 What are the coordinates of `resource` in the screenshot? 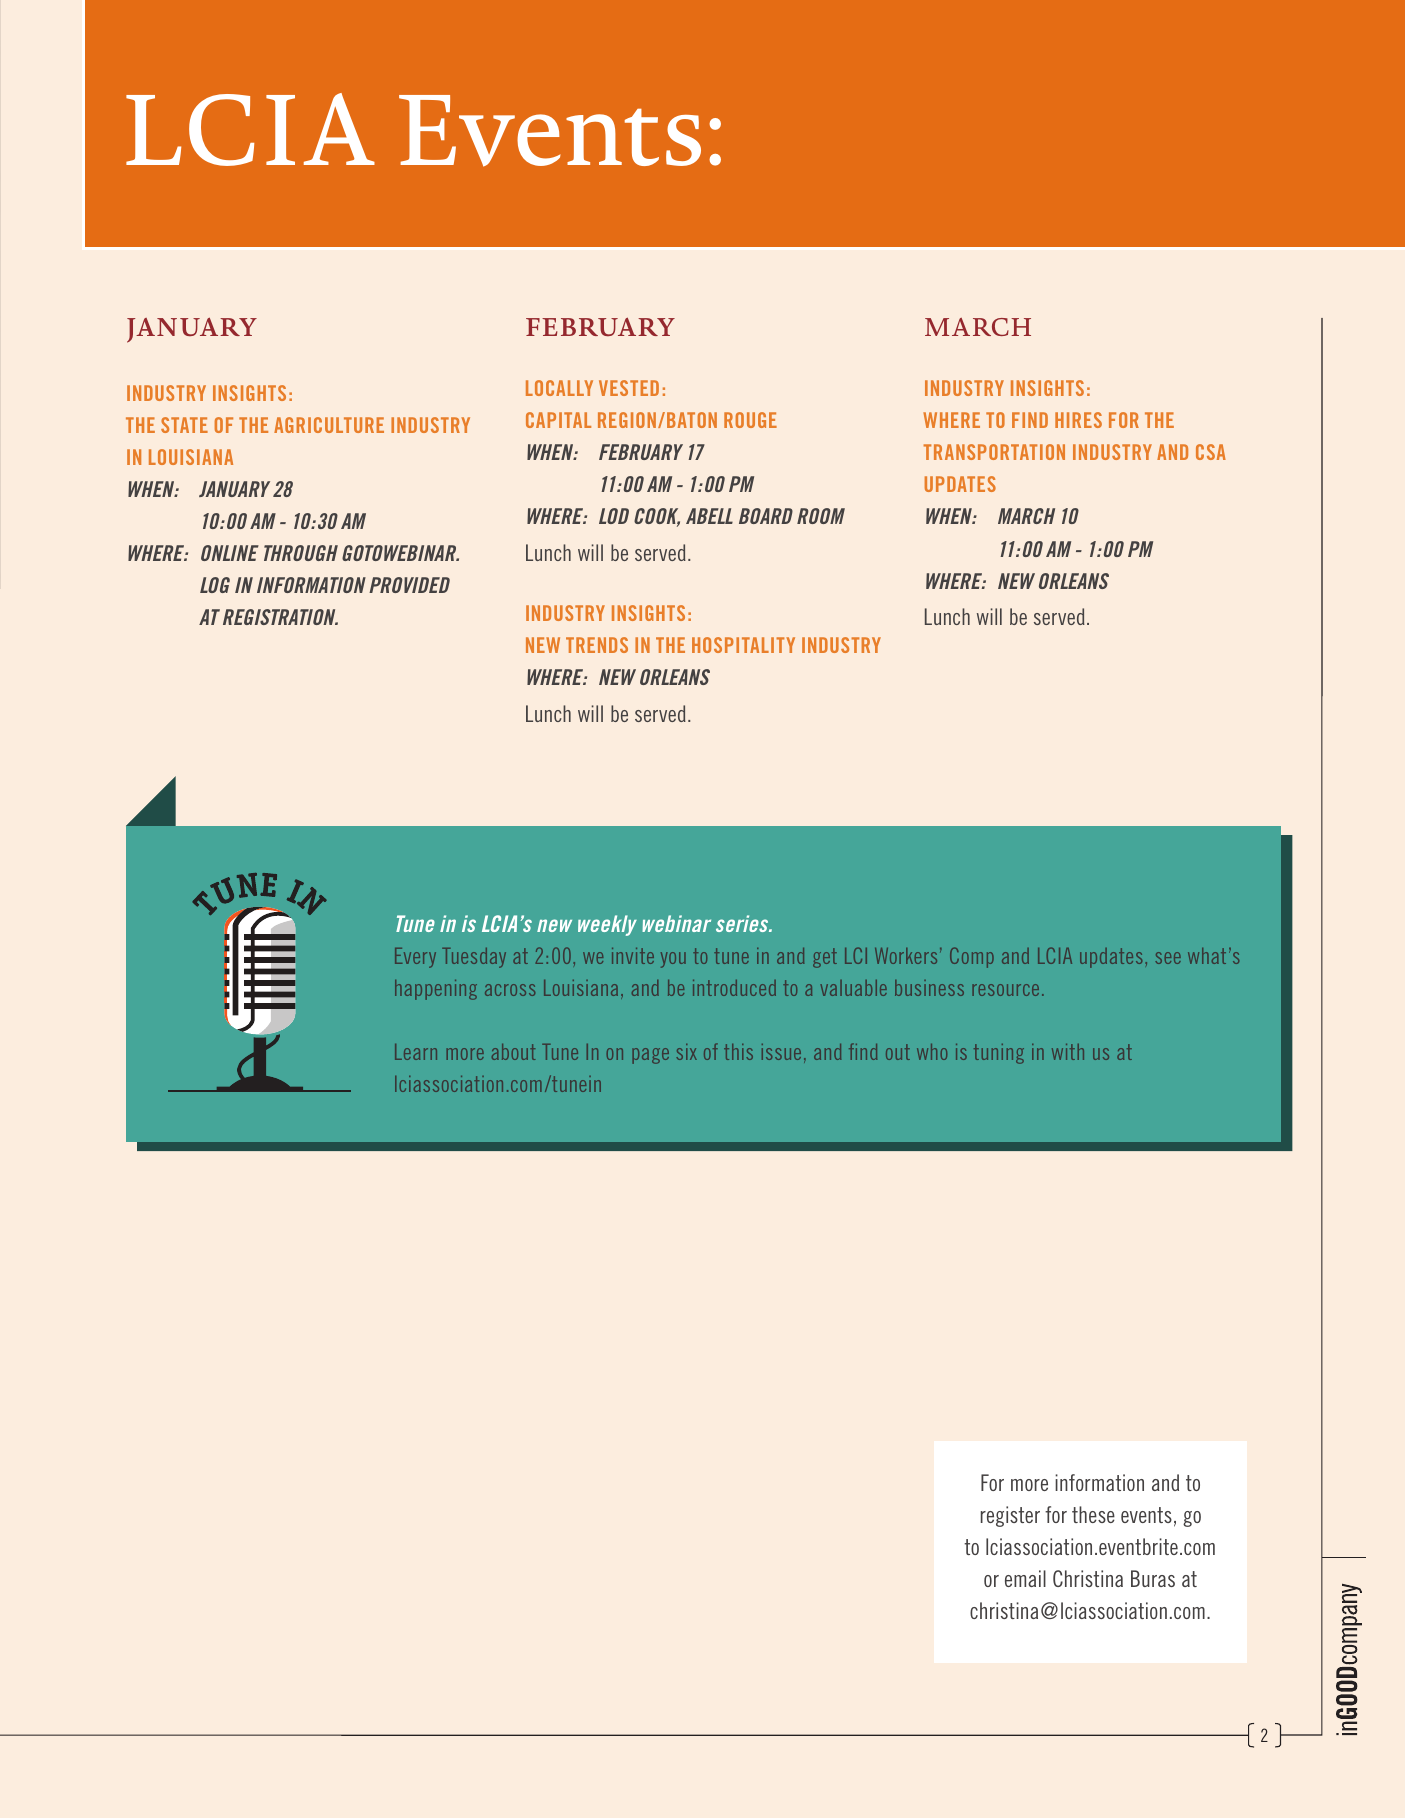 It's located at (1005, 990).
